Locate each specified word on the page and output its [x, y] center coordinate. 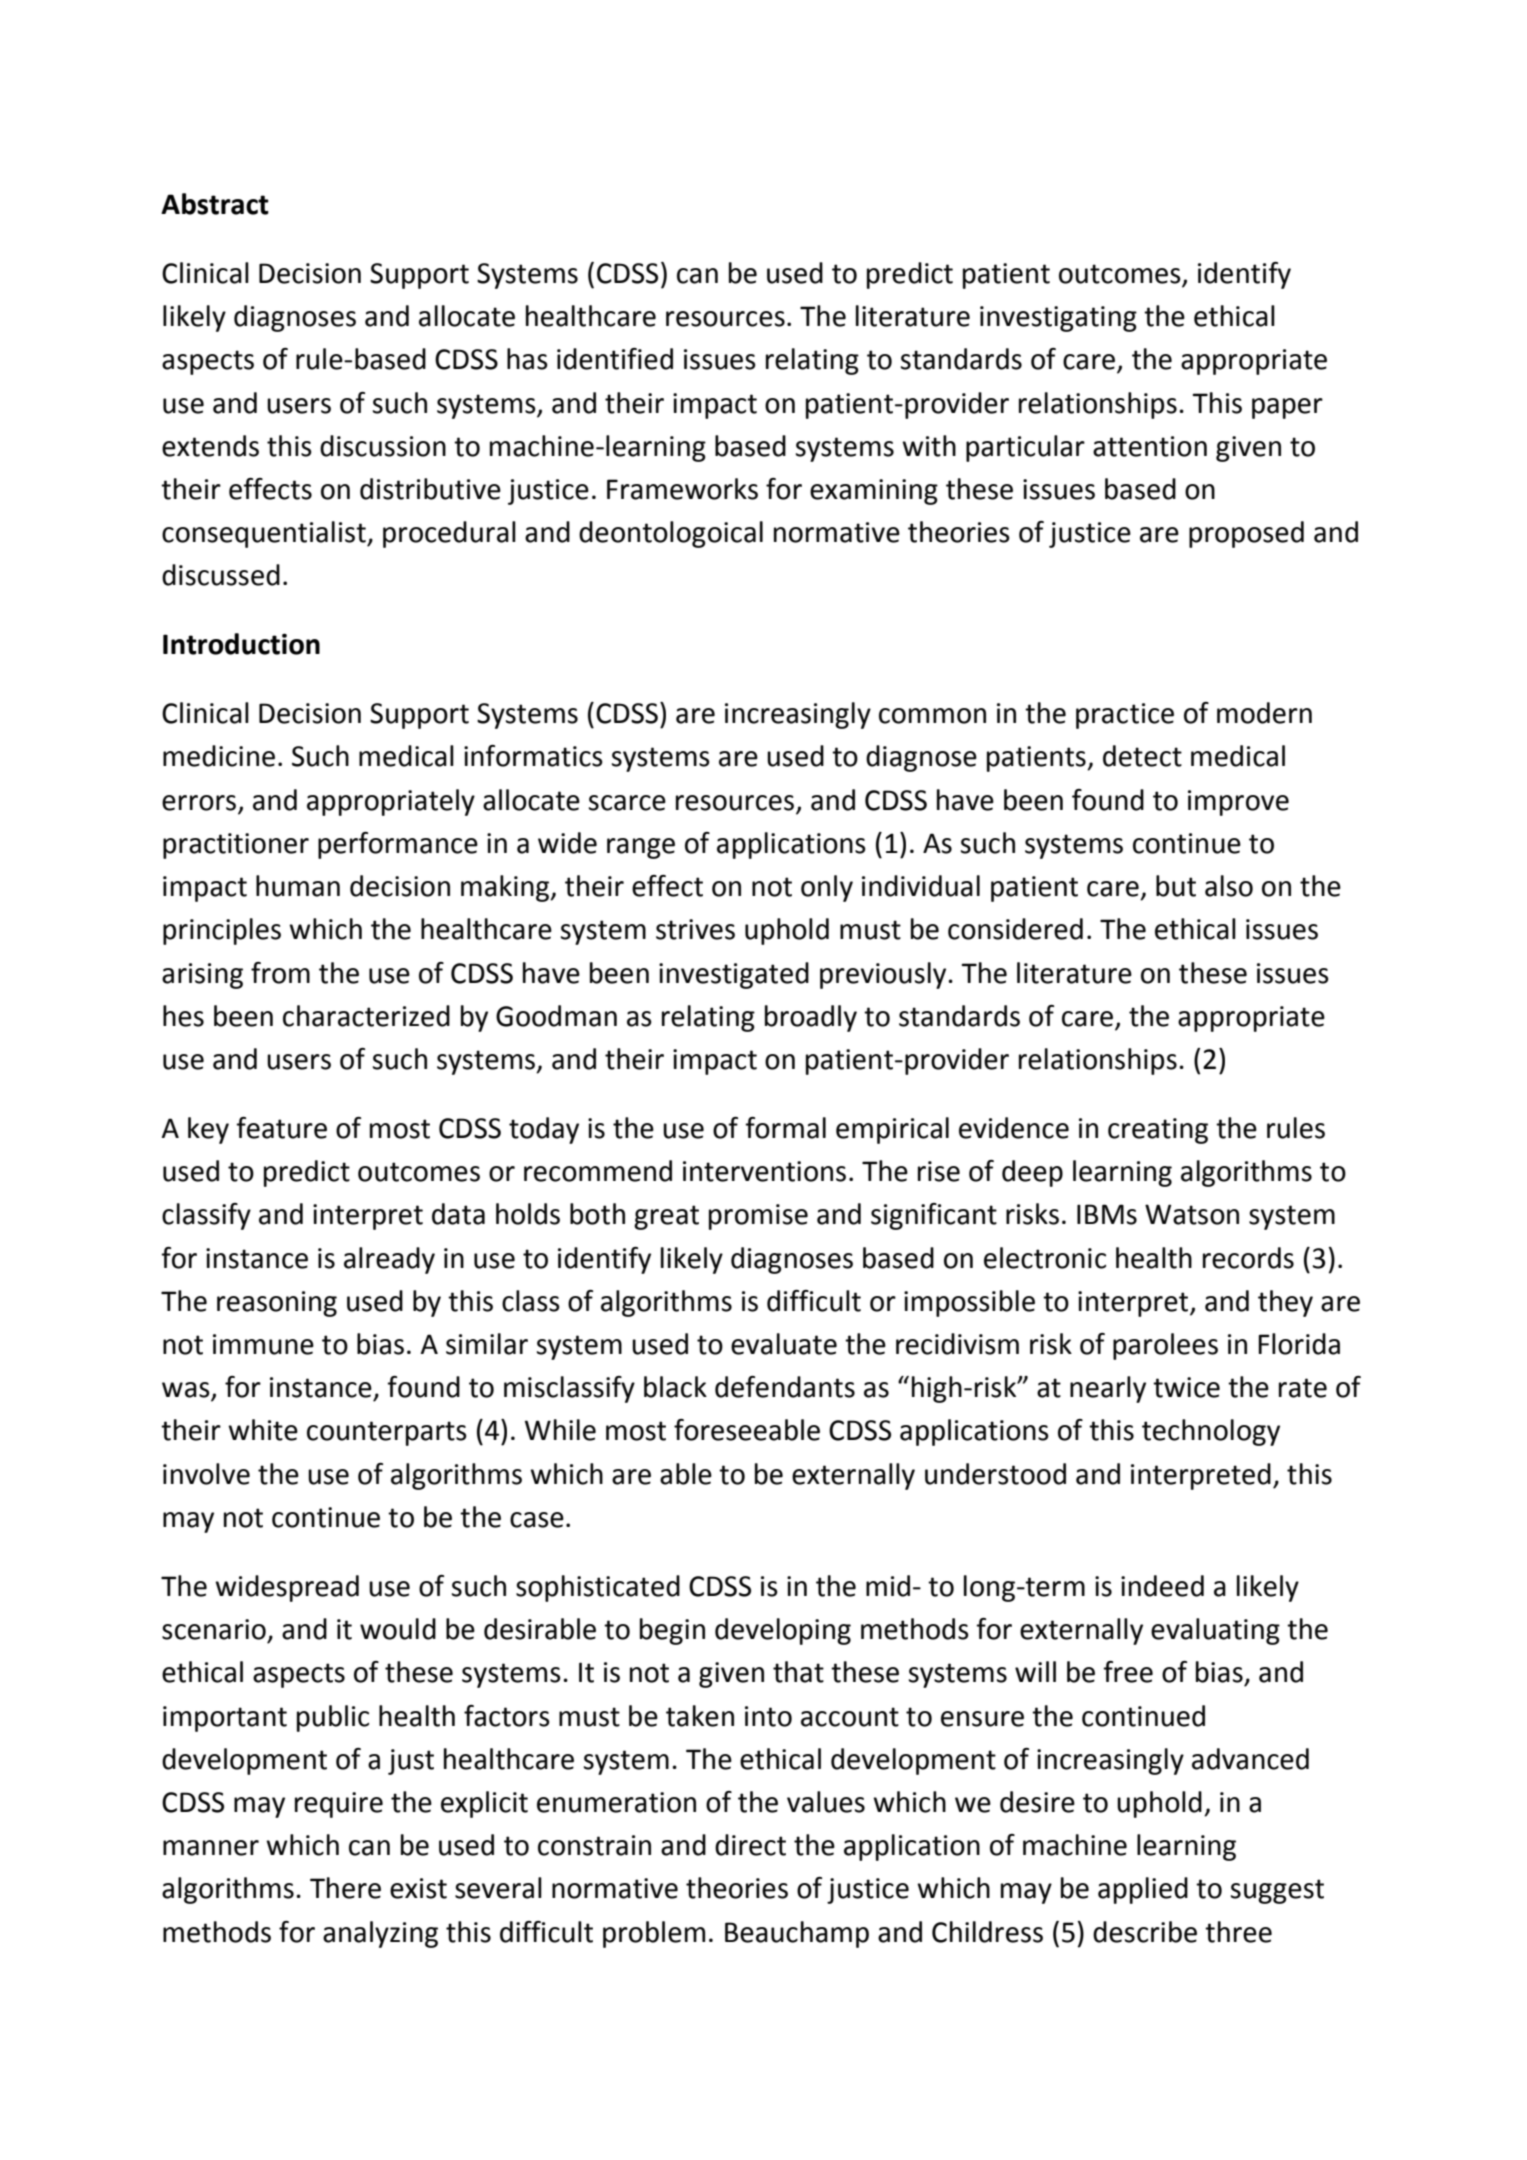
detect [1142, 756]
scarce [627, 803]
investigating [1058, 319]
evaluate [784, 1344]
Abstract [215, 204]
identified [615, 359]
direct [750, 1845]
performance [398, 845]
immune [263, 1344]
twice [1186, 1387]
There [345, 1888]
